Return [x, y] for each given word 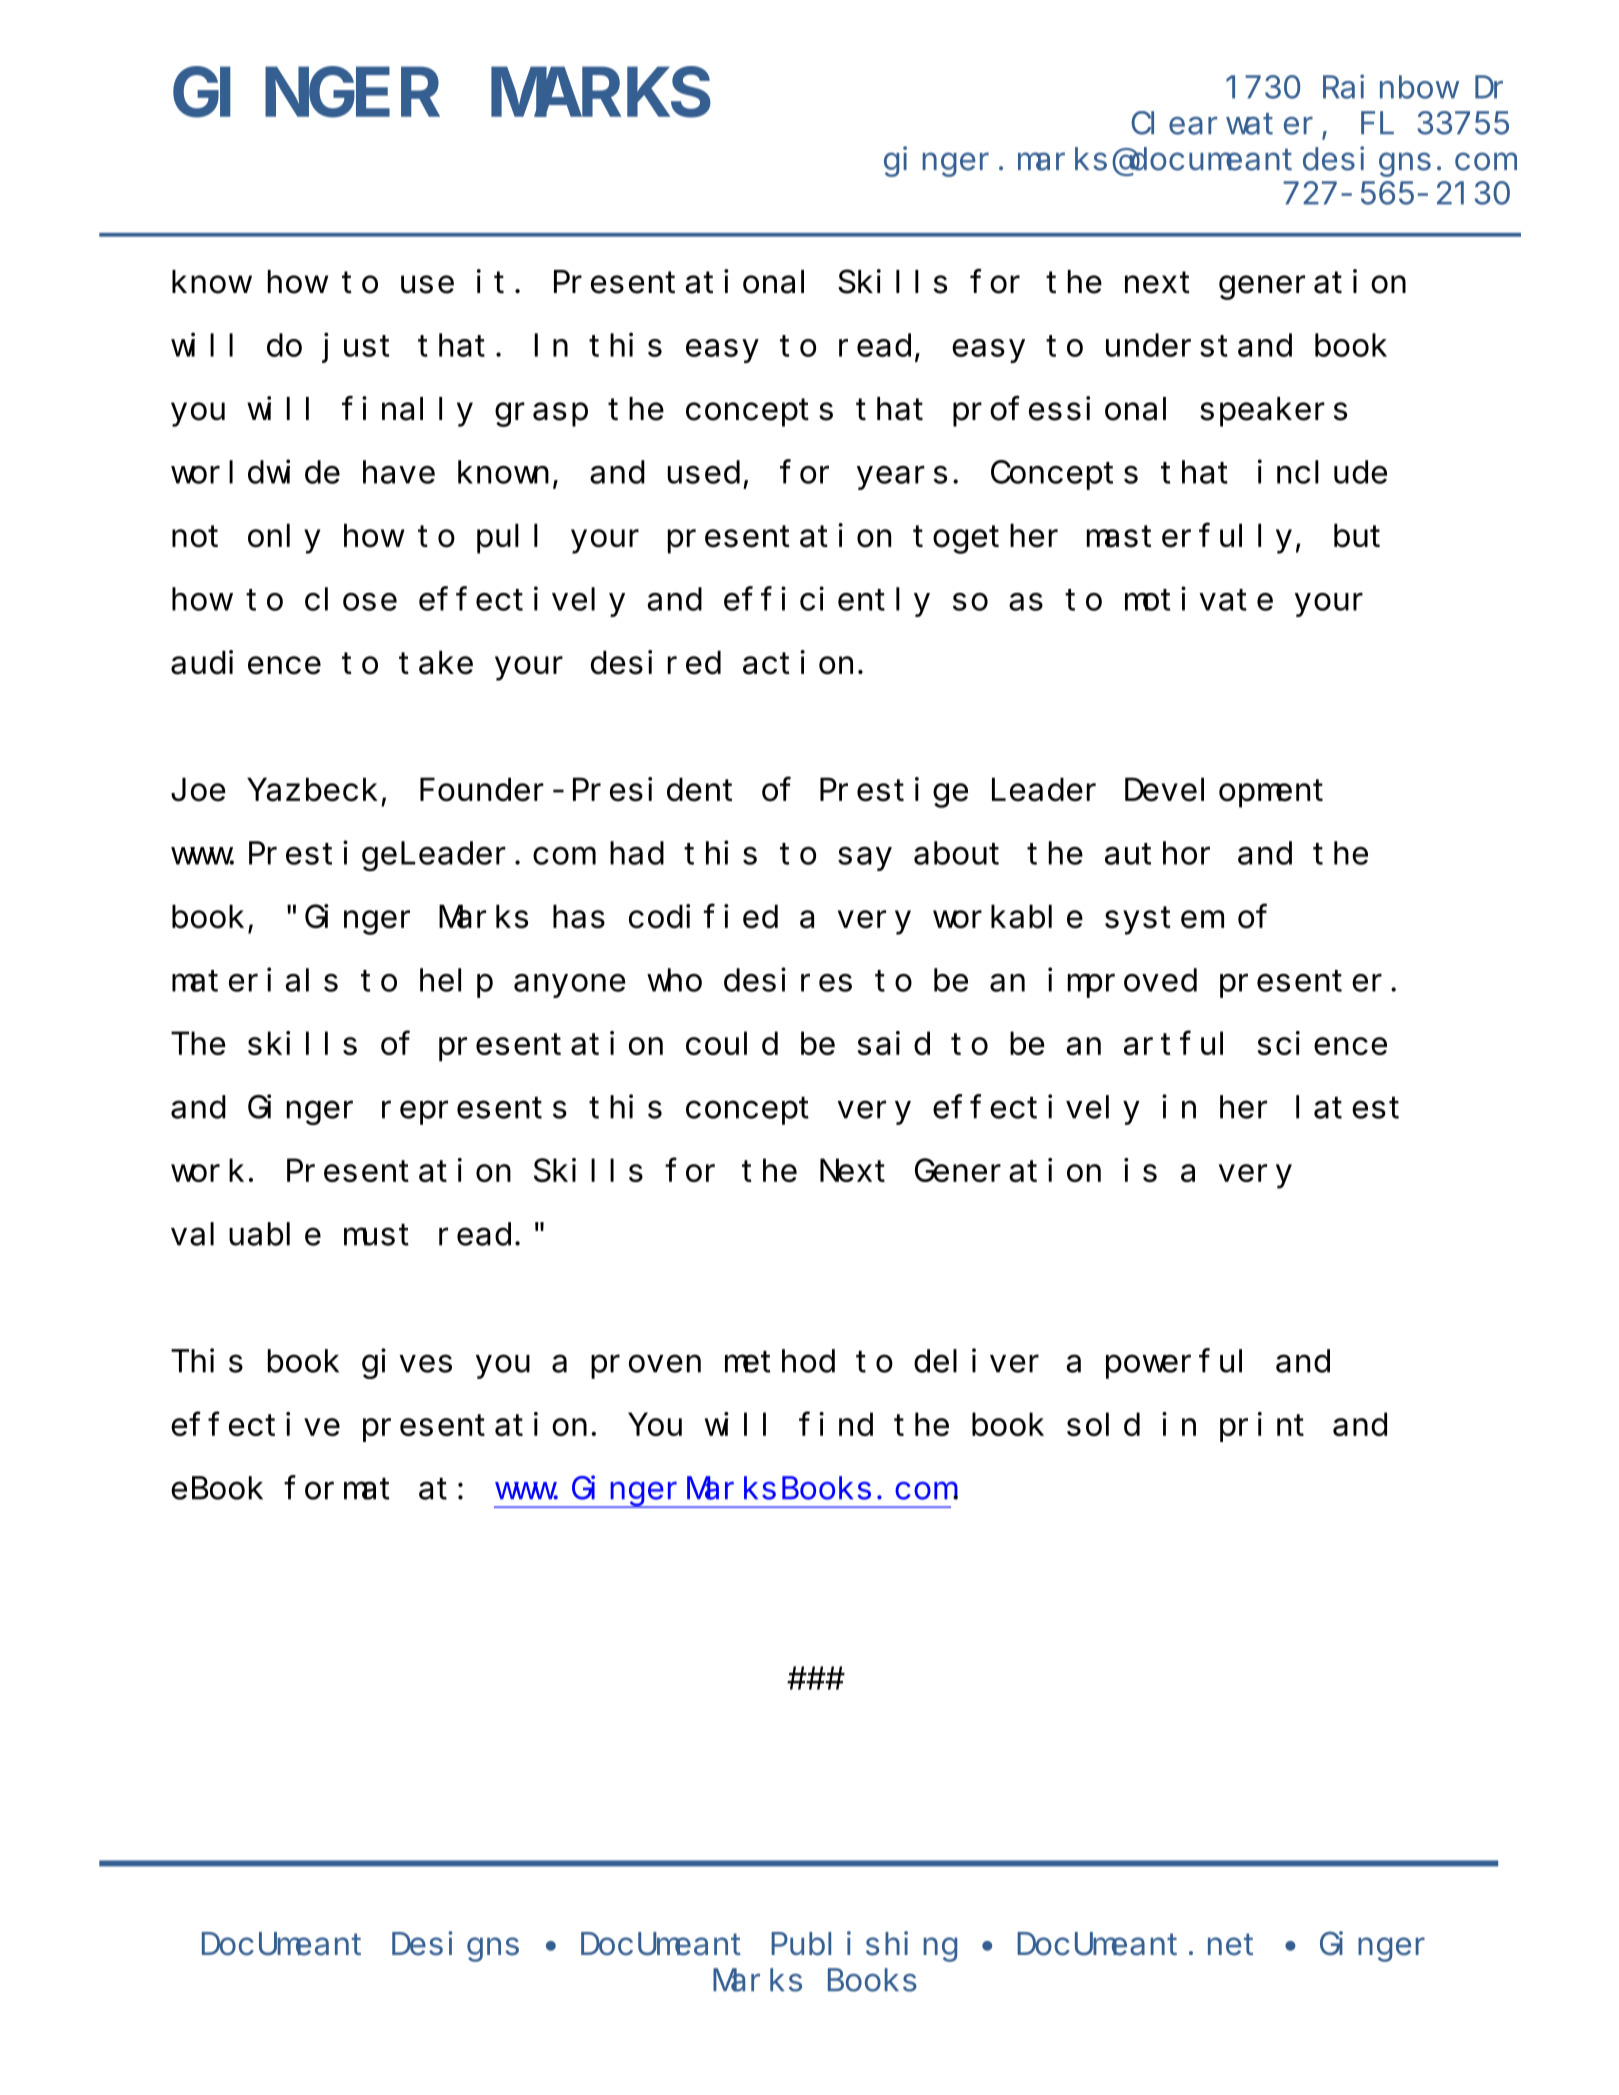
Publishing [864, 1947]
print [1262, 1427]
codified [703, 917]
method [780, 1361]
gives [407, 1364]
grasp [541, 415]
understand [1199, 345]
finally [407, 412]
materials [255, 980]
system [1162, 921]
